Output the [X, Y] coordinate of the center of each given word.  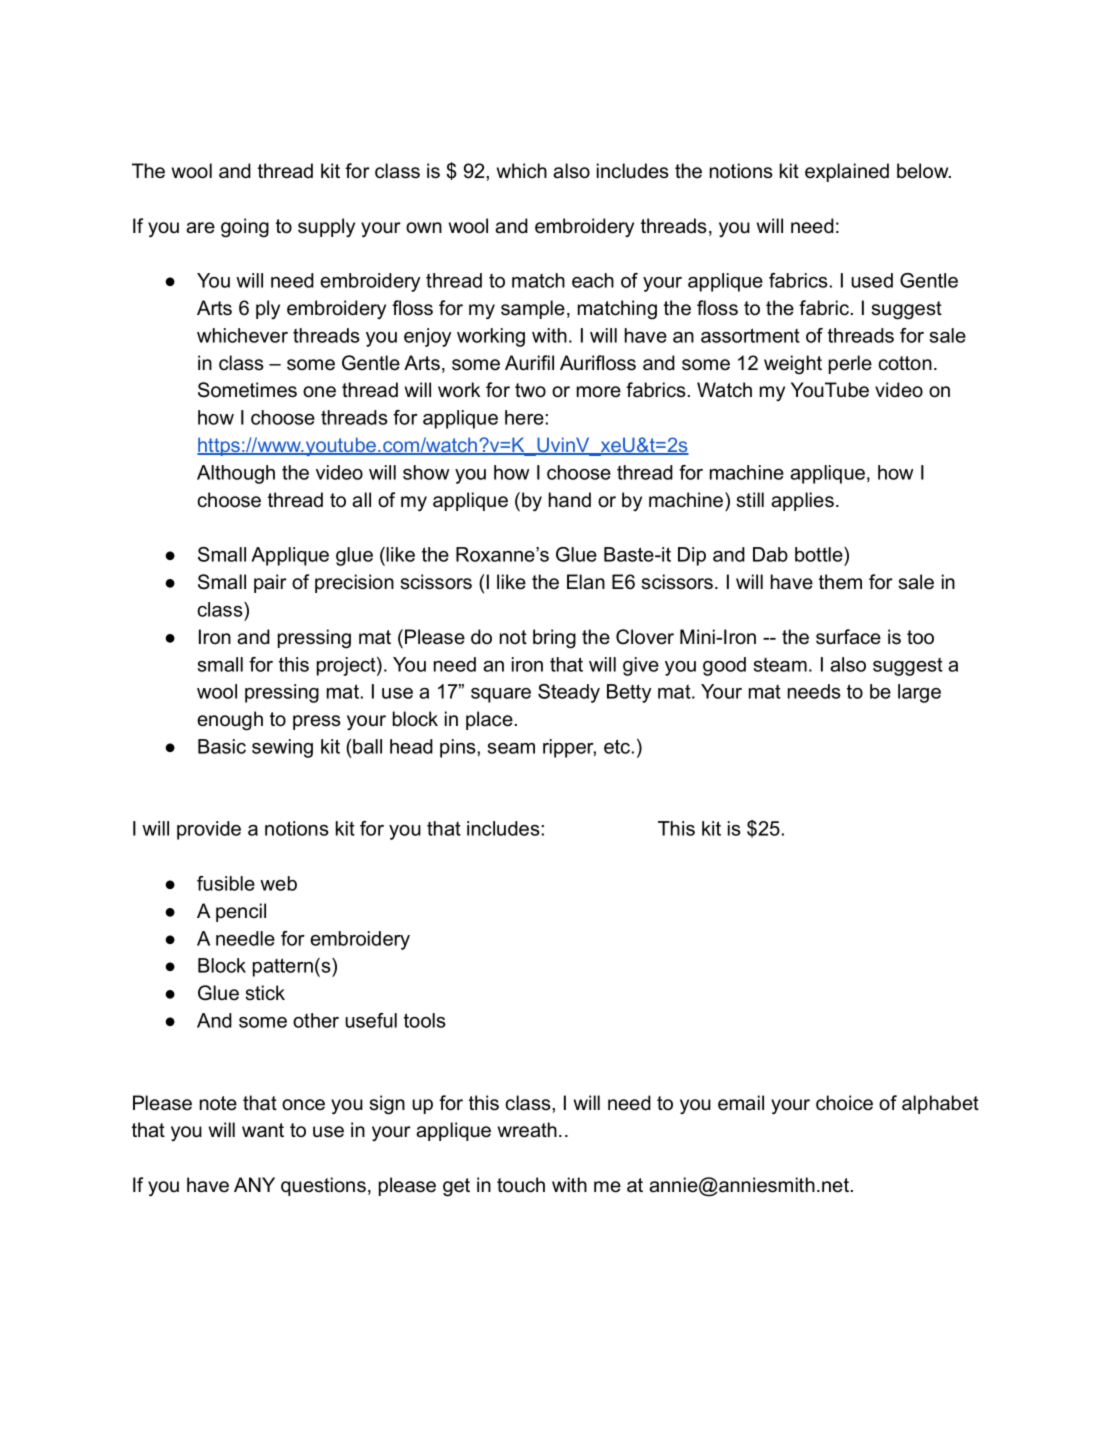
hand [570, 500]
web [278, 883]
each [593, 280]
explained [847, 172]
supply [326, 227]
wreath [527, 1130]
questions [323, 1186]
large [919, 693]
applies [802, 501]
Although [236, 474]
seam [511, 748]
